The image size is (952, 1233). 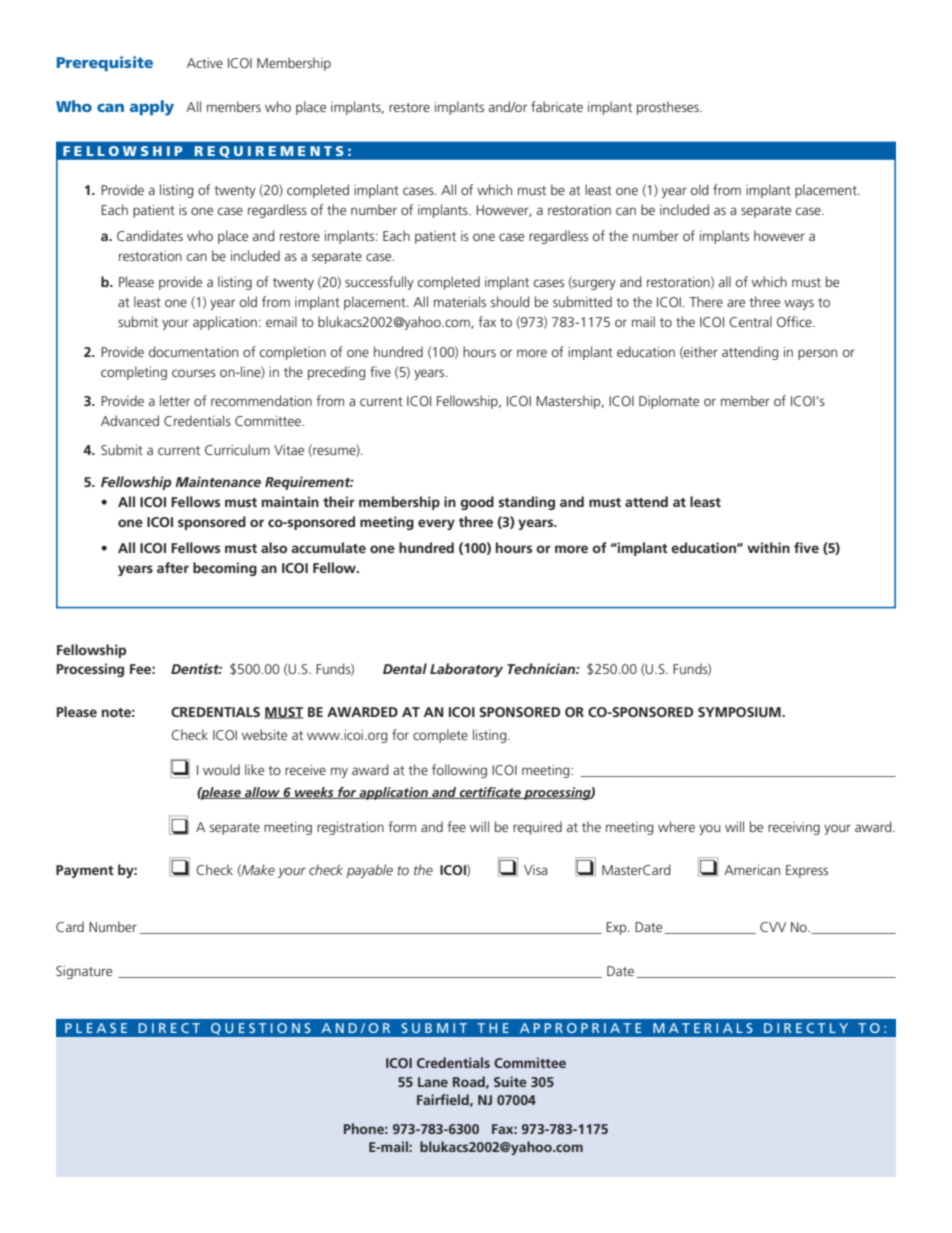 I want to click on fabricate, so click(x=557, y=106).
